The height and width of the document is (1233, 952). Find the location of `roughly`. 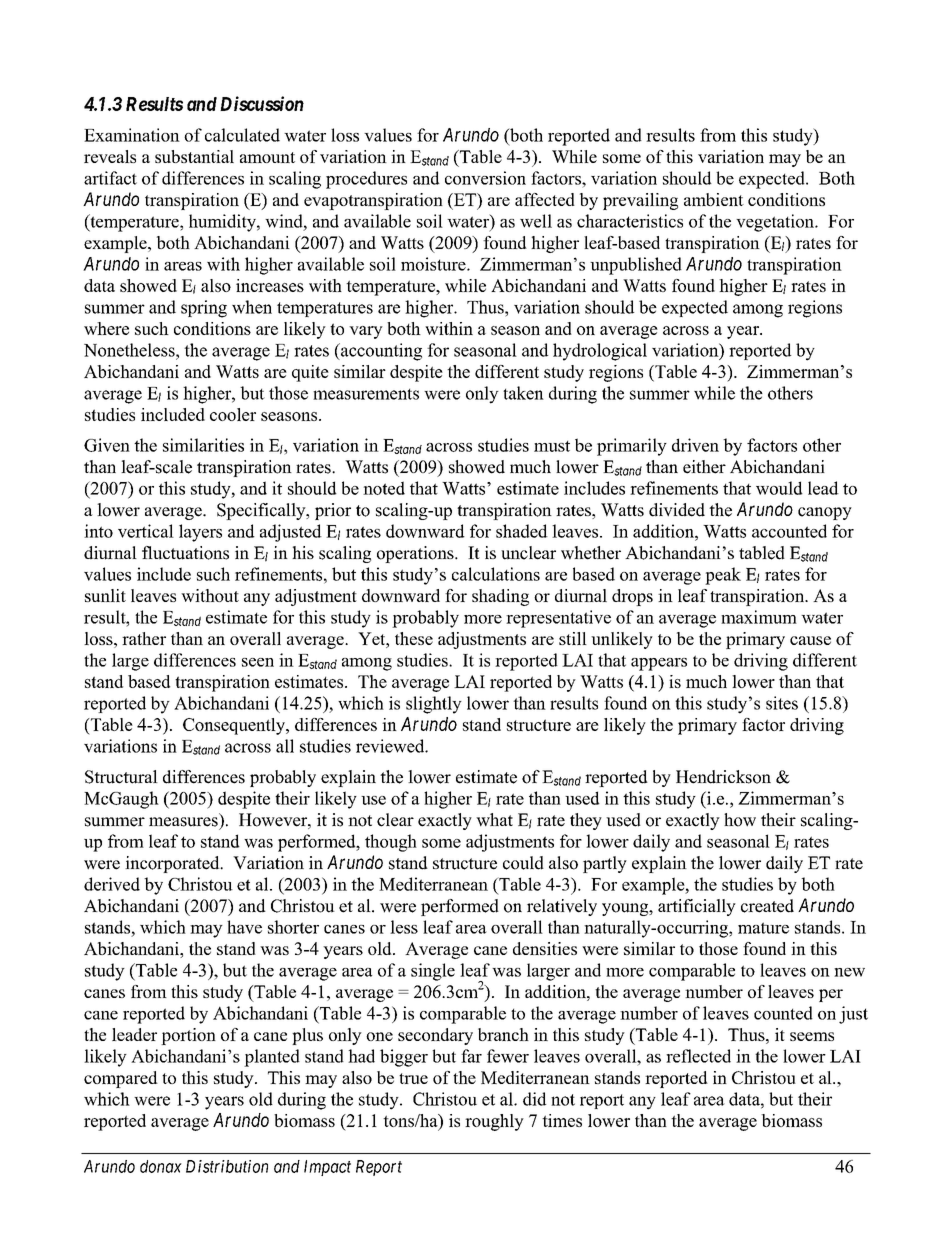

roughly is located at coordinates (494, 1122).
